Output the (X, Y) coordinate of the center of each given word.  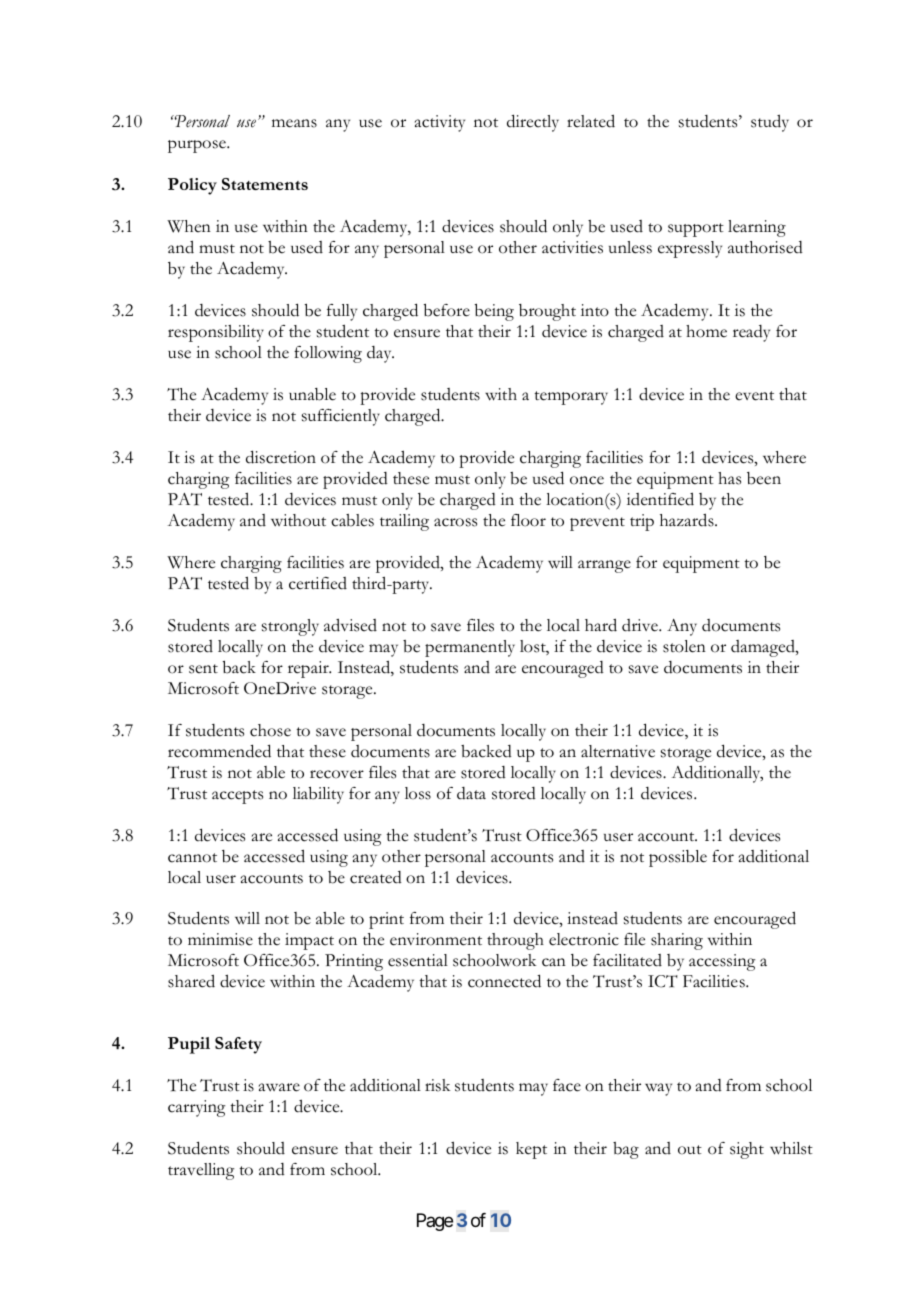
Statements (265, 184)
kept (531, 1150)
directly (533, 123)
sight (747, 1150)
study (770, 123)
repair (309, 669)
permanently (470, 648)
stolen (684, 646)
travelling (201, 1171)
